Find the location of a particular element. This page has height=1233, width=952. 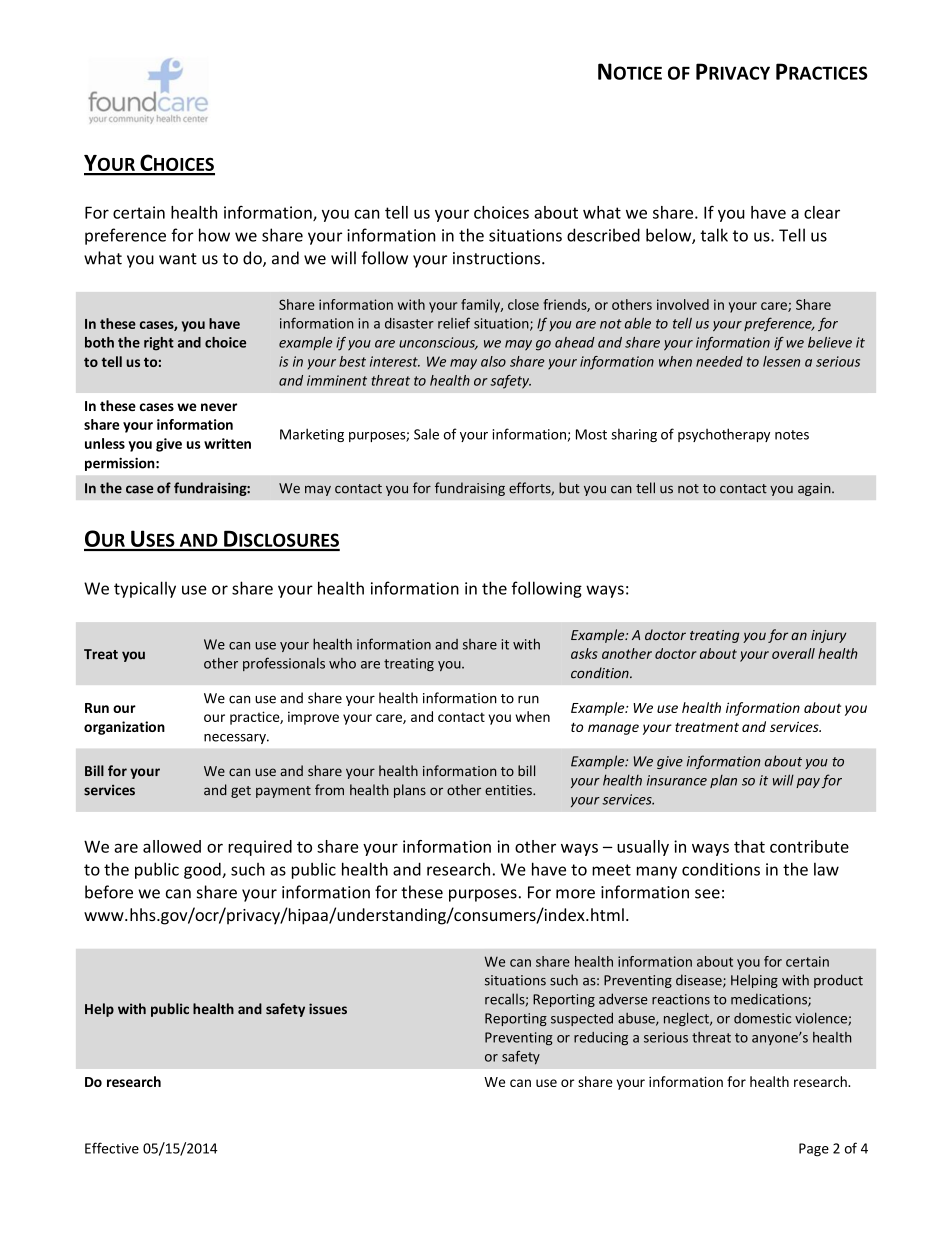

Effective is located at coordinates (112, 1148).
